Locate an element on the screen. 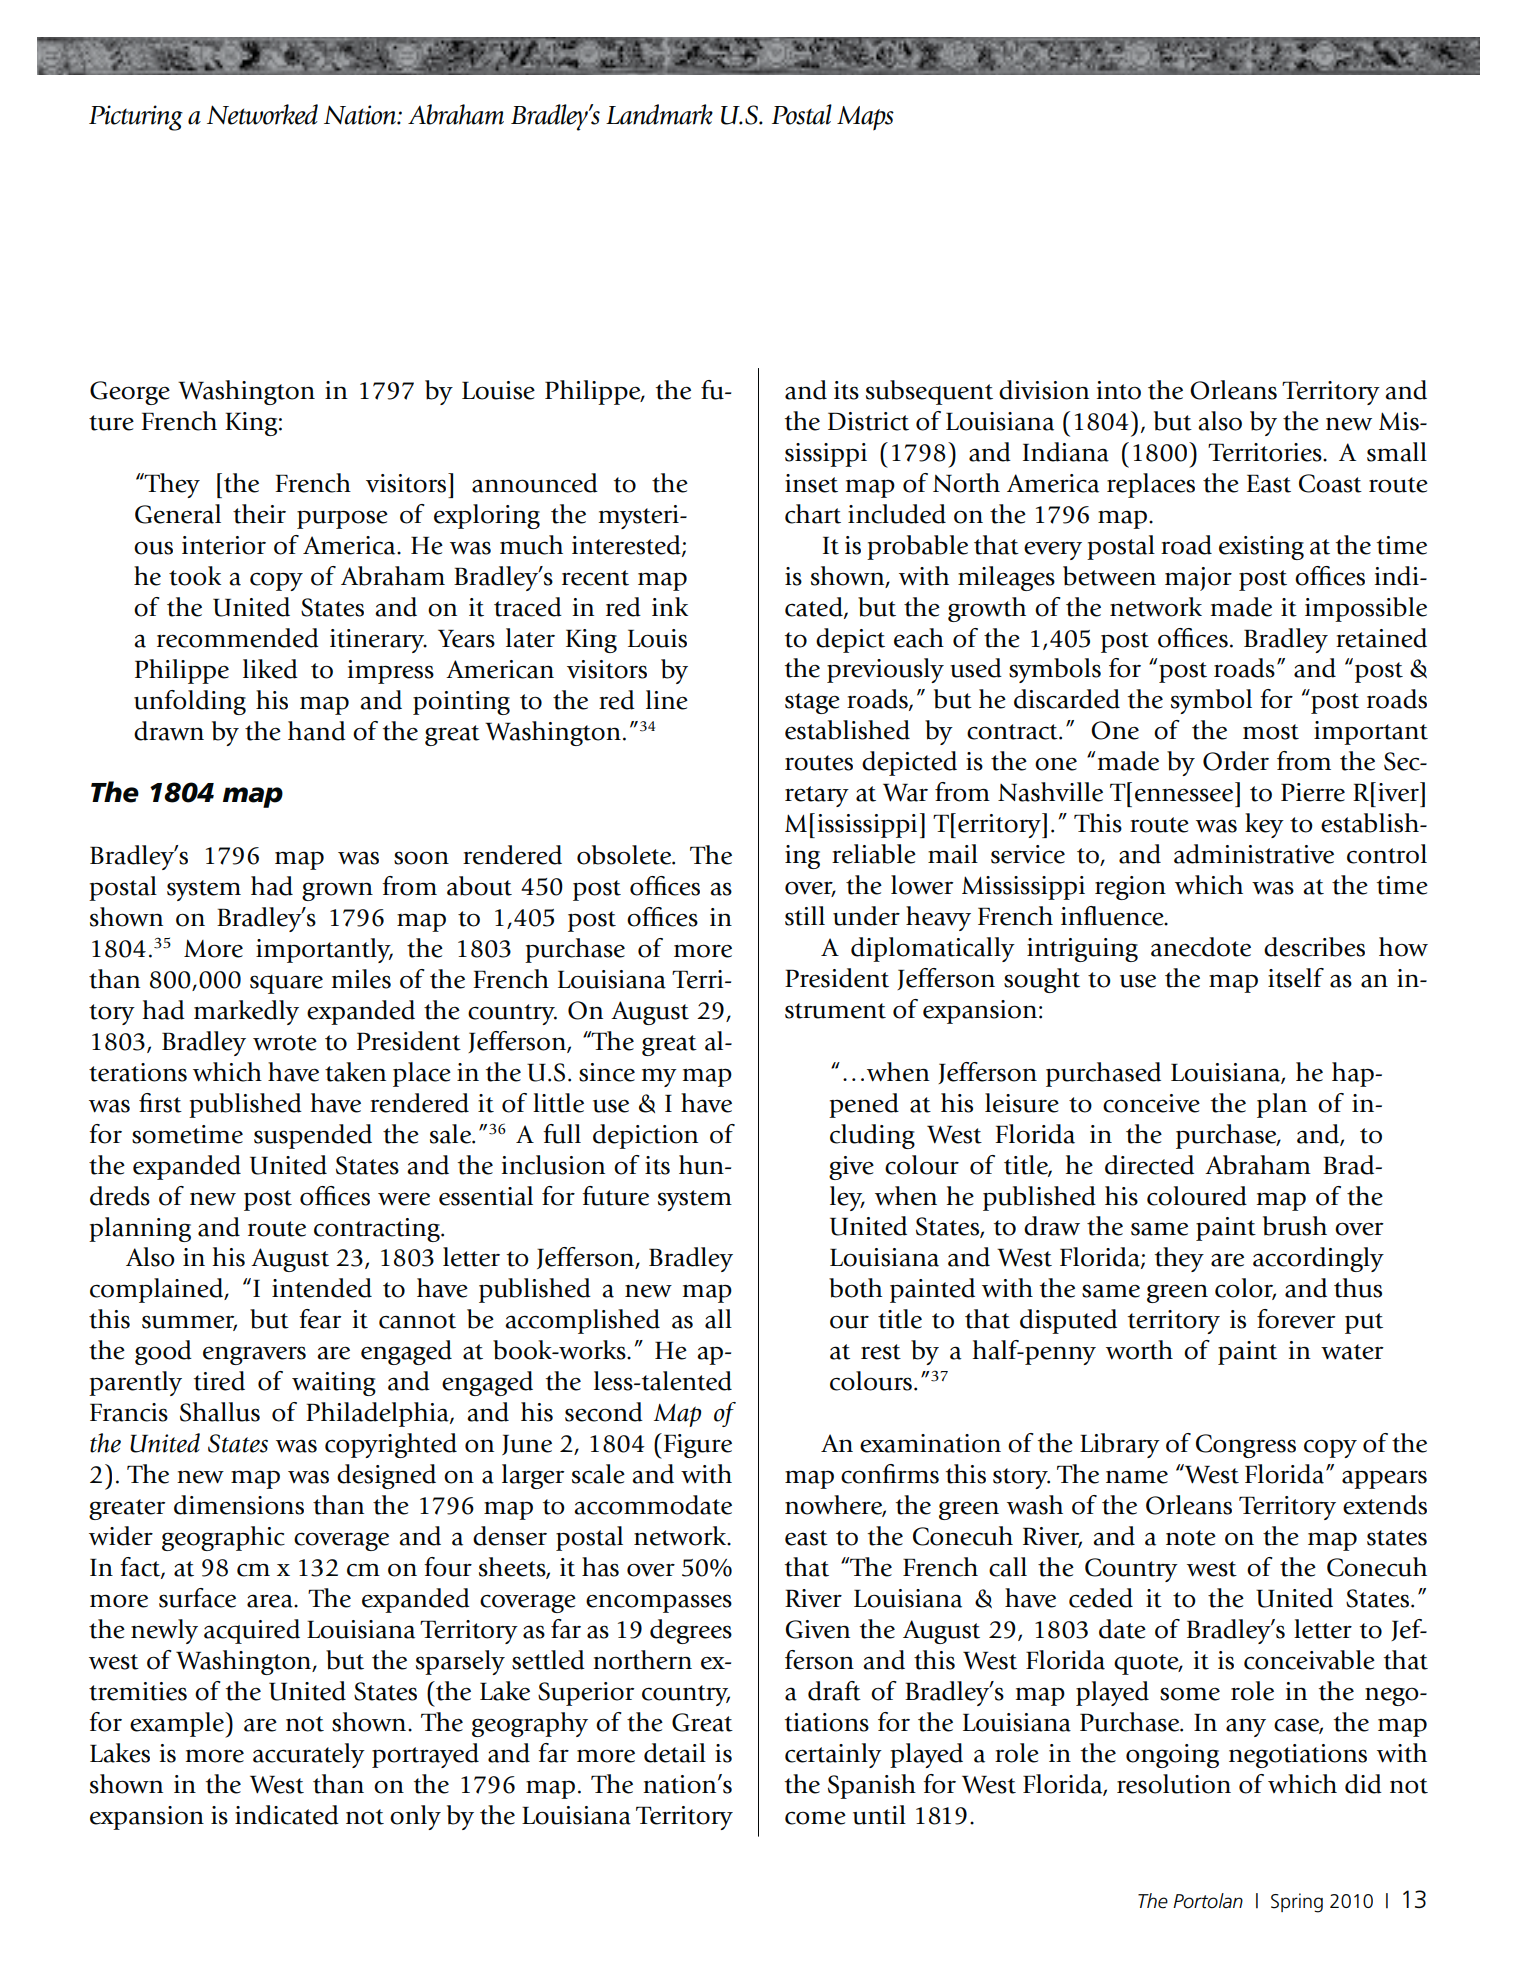 Image resolution: width=1517 pixels, height=1963 pixels. Landmark is located at coordinates (659, 114).
